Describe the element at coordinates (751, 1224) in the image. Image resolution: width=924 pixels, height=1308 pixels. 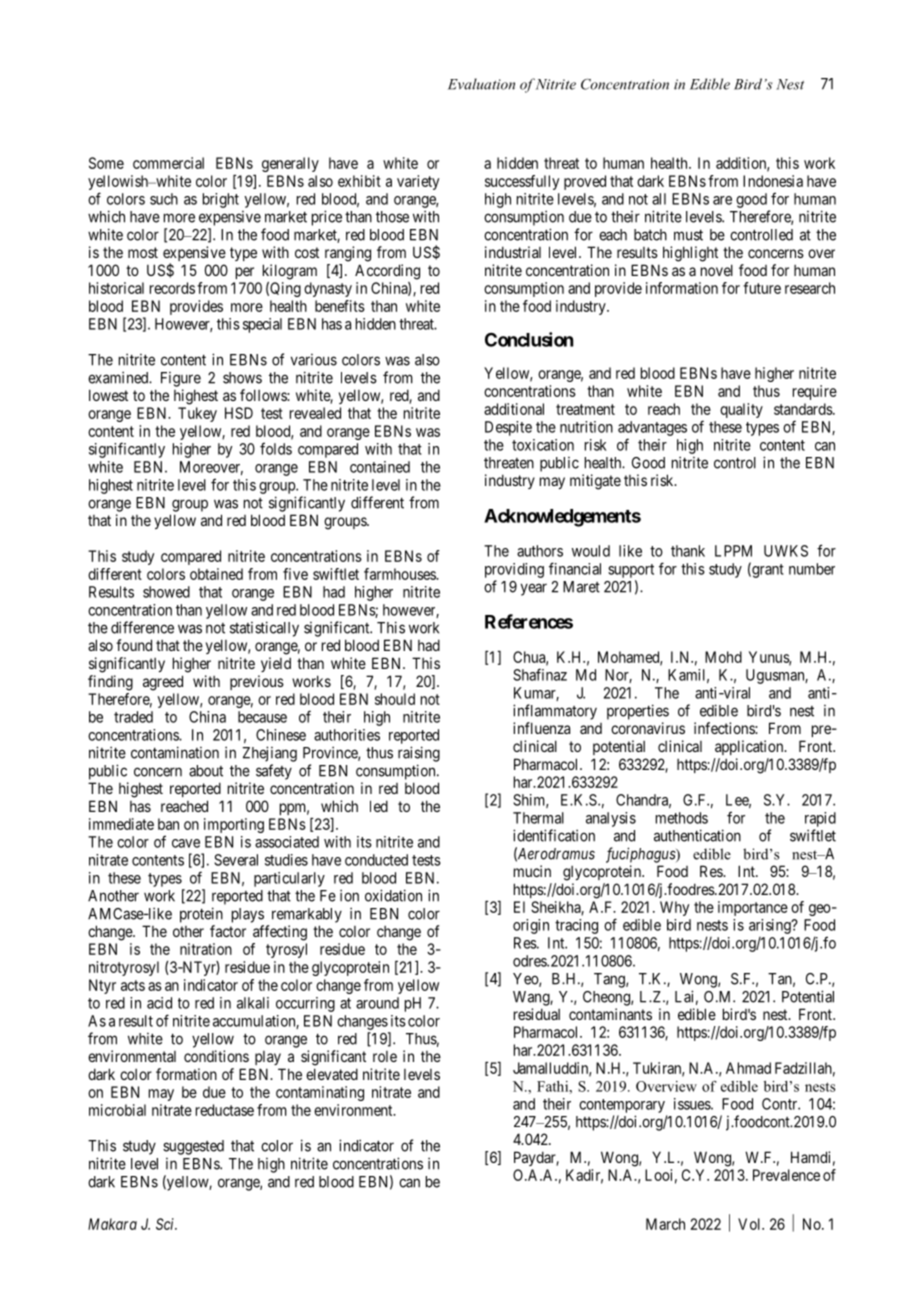
I see `Vol` at that location.
